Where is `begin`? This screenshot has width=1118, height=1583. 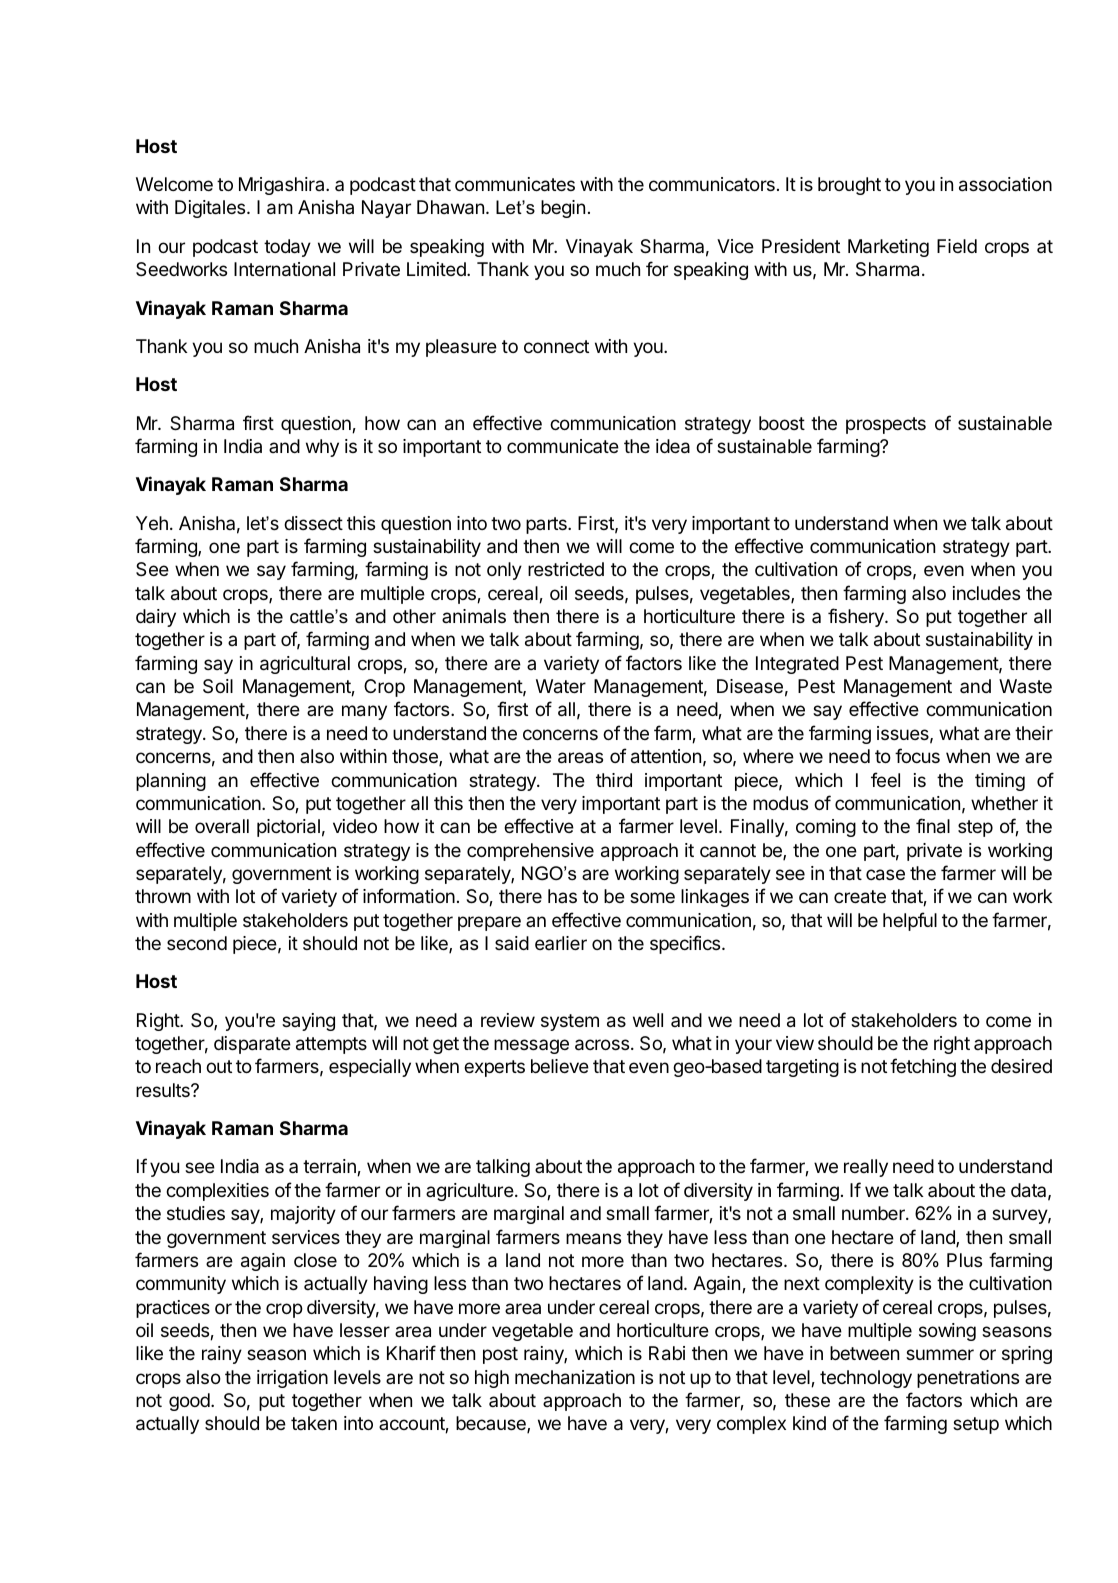 begin is located at coordinates (563, 209).
